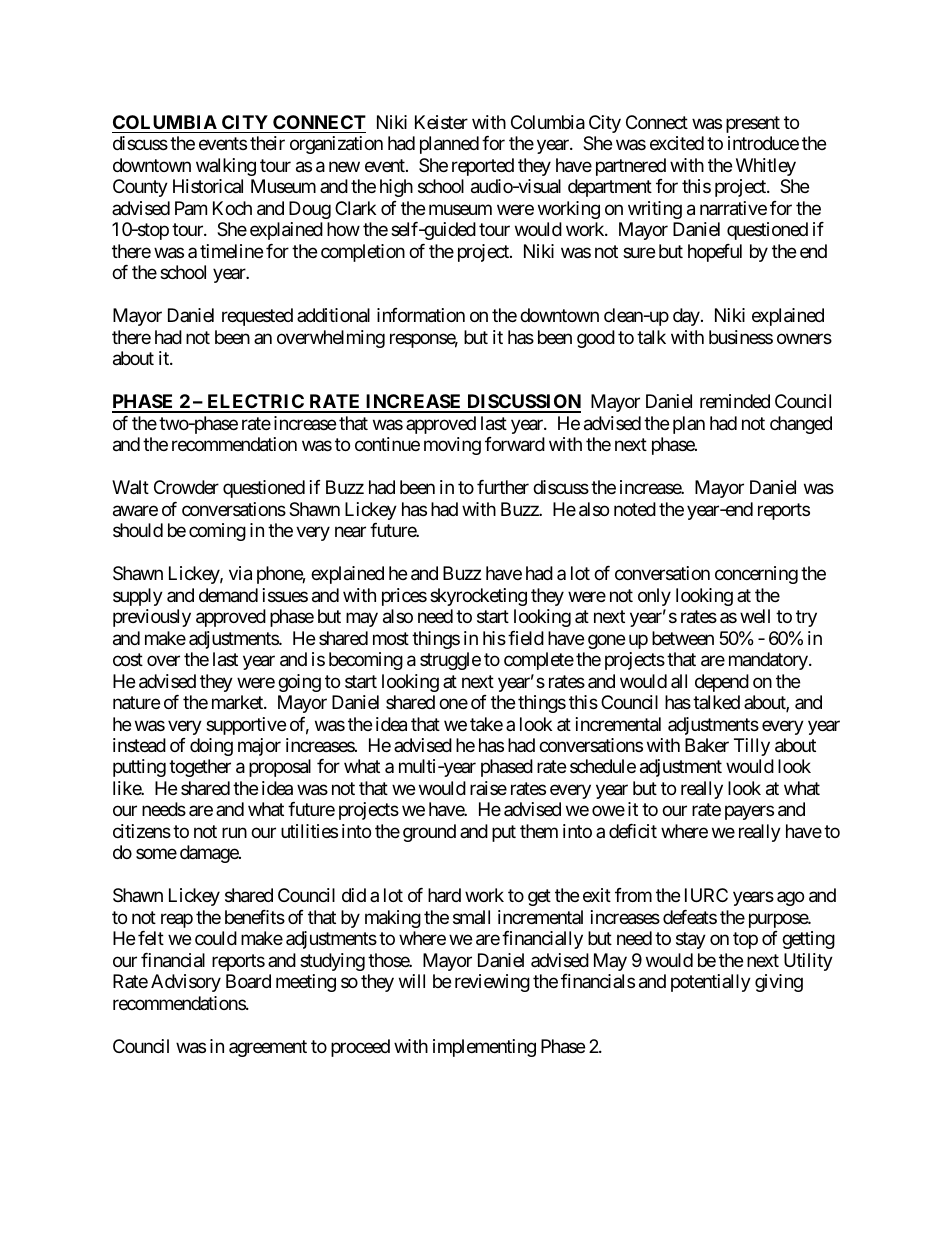  What do you see at coordinates (483, 167) in the screenshot?
I see `reported` at bounding box center [483, 167].
